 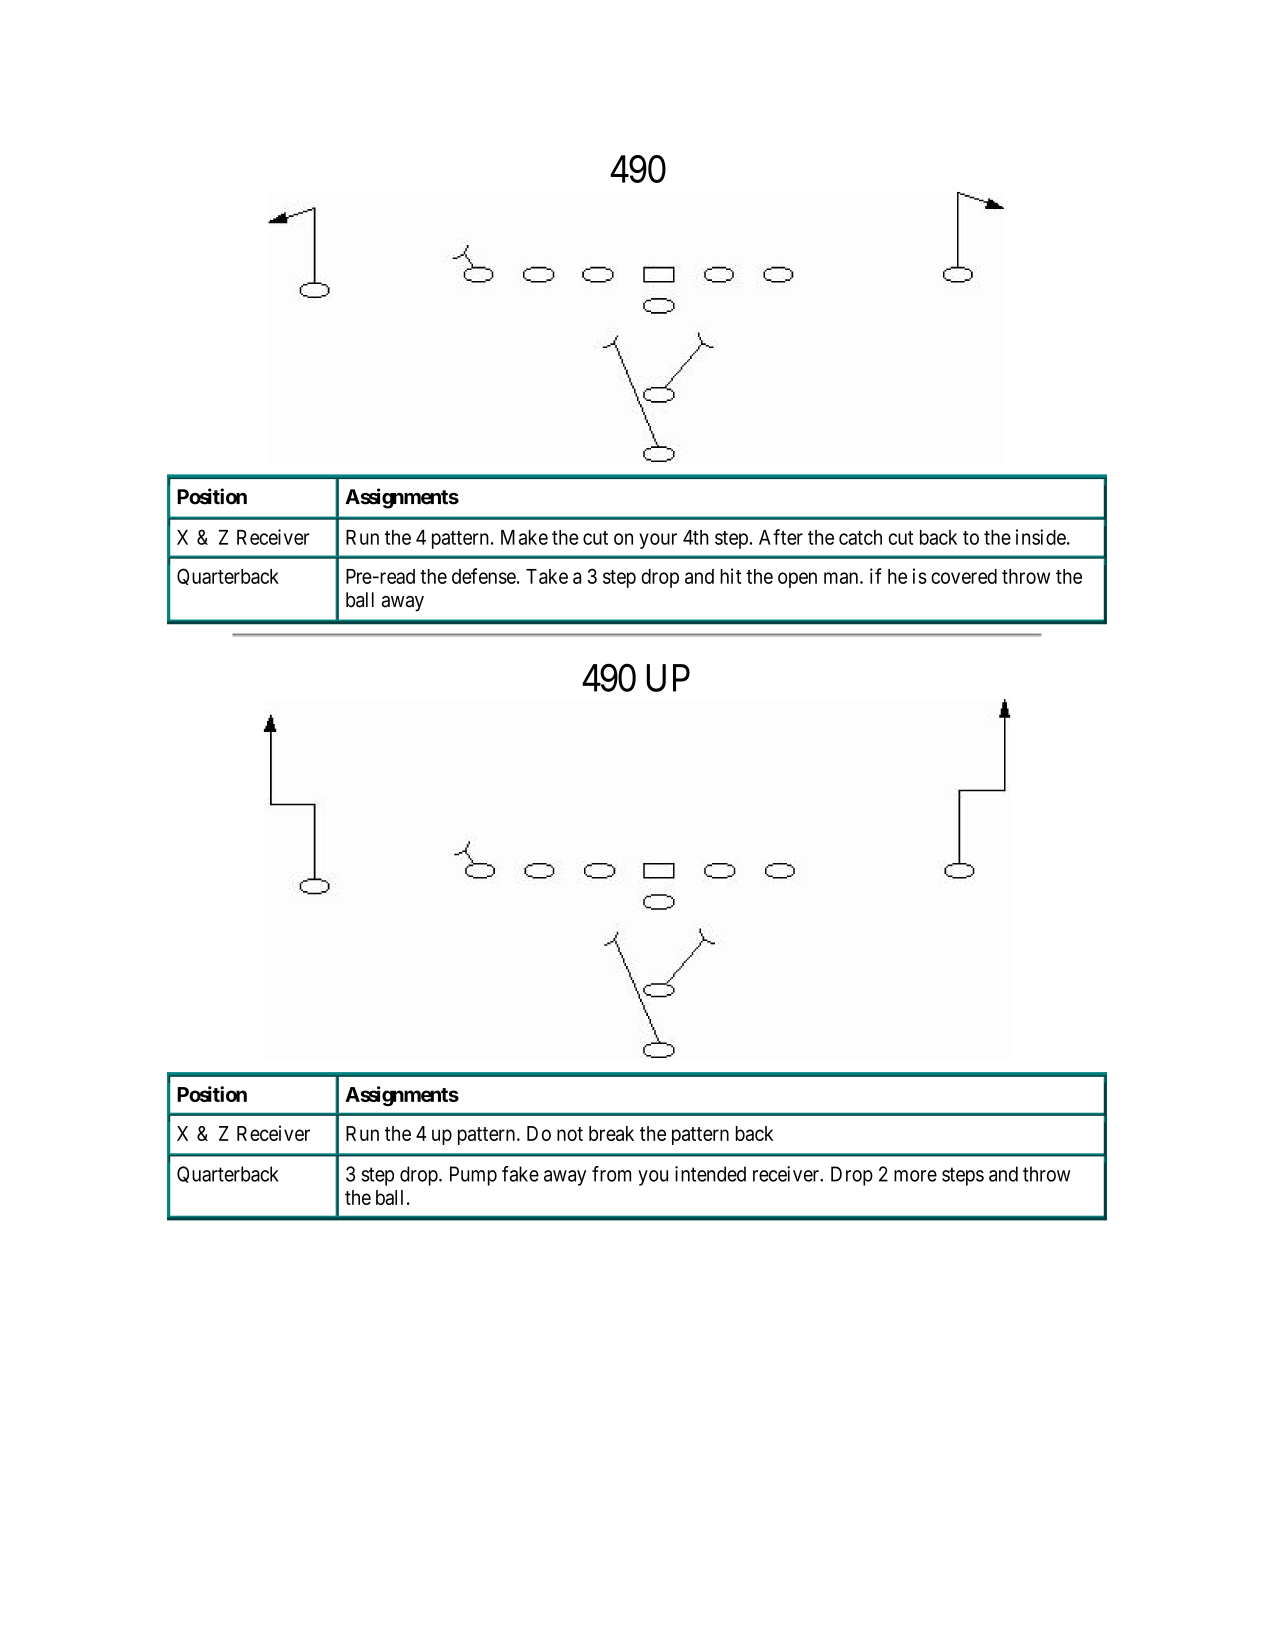 What do you see at coordinates (731, 576) in the screenshot?
I see `hit` at bounding box center [731, 576].
